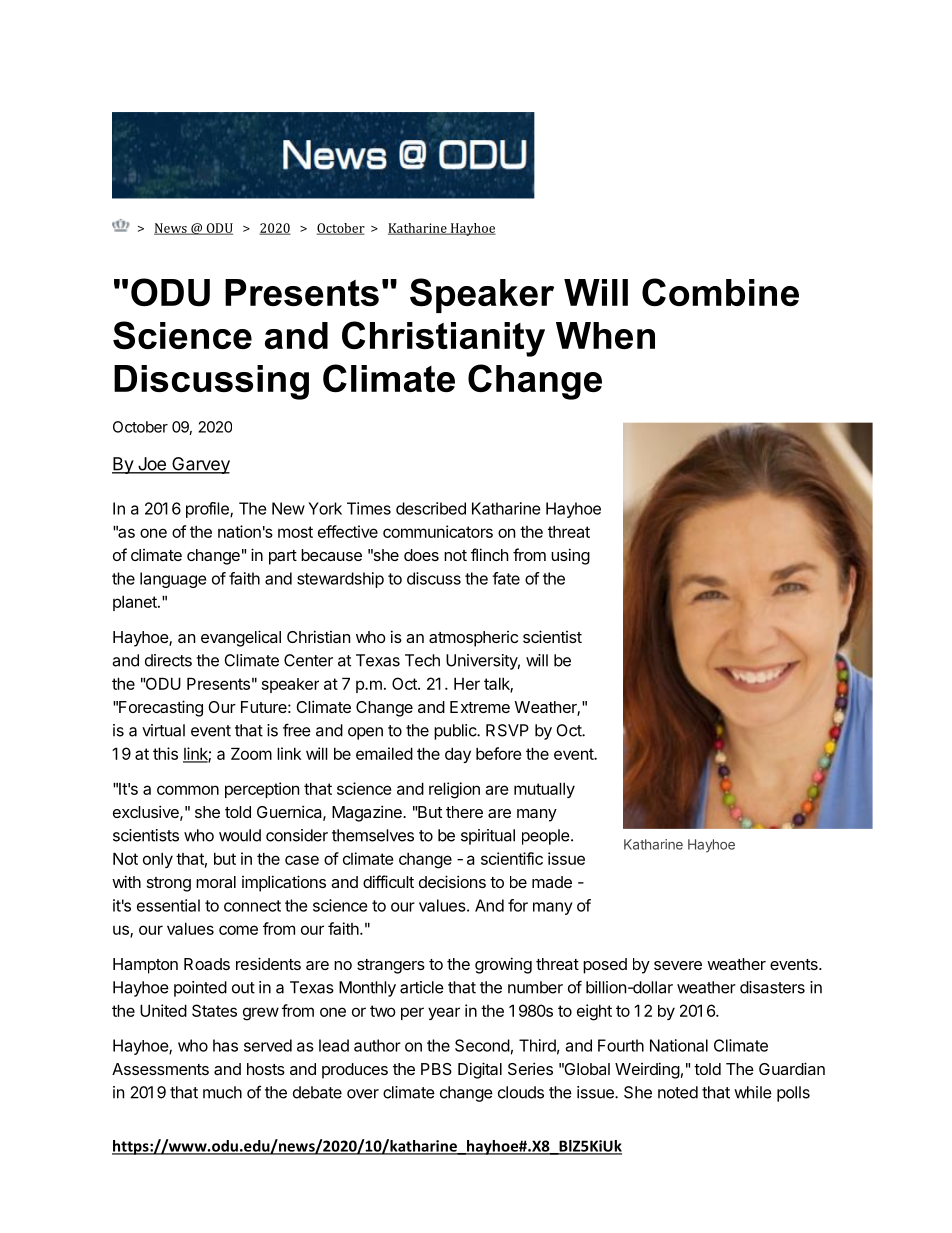 The image size is (952, 1233). Describe the element at coordinates (489, 554) in the screenshot. I see `flinch` at that location.
